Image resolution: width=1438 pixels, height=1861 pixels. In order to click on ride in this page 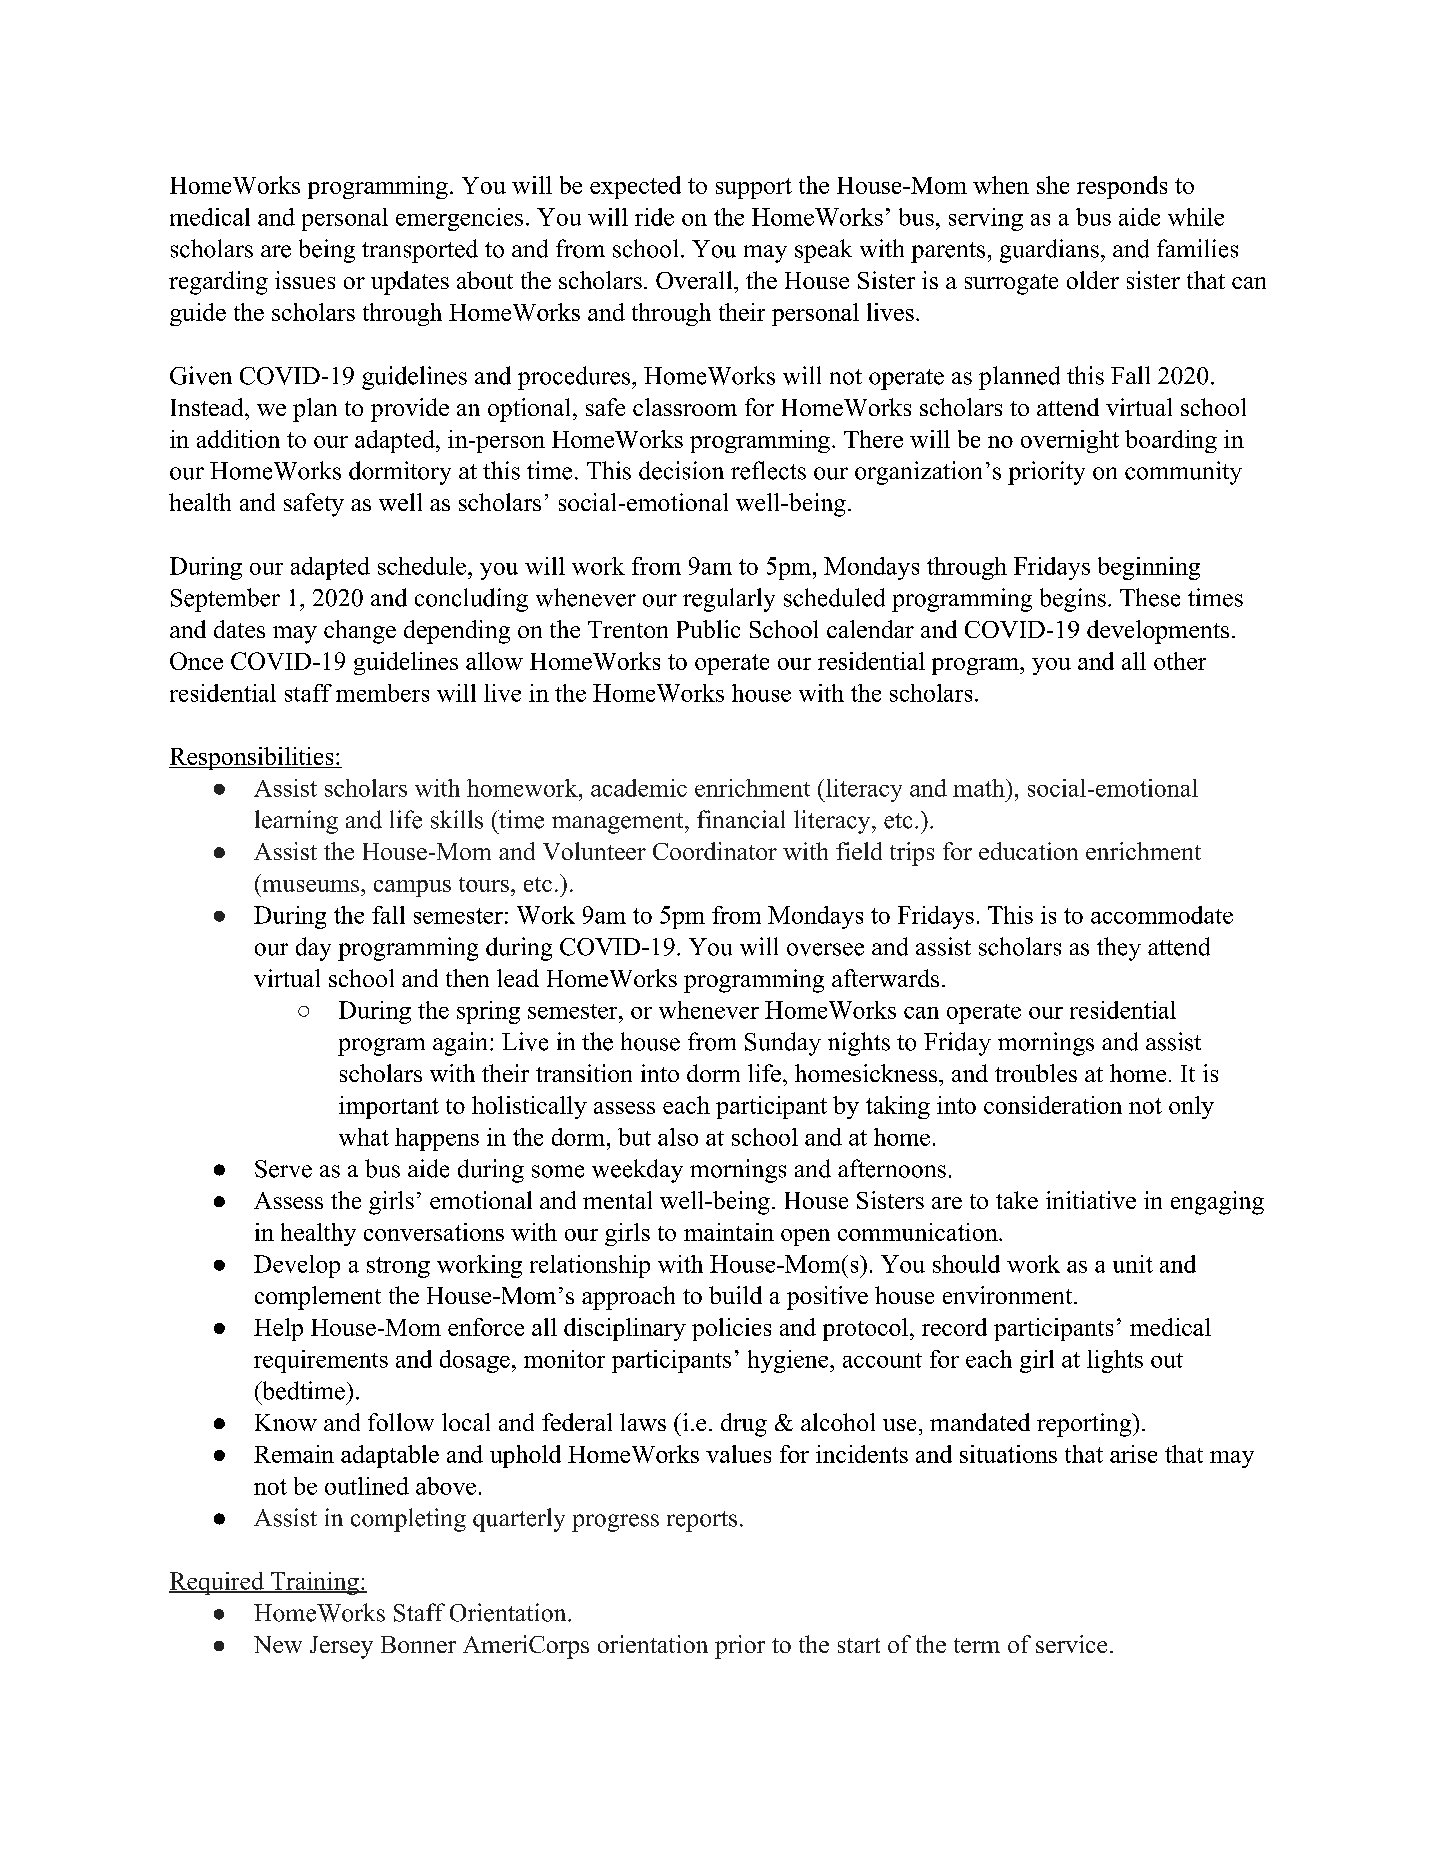, I will do `click(654, 217)`.
